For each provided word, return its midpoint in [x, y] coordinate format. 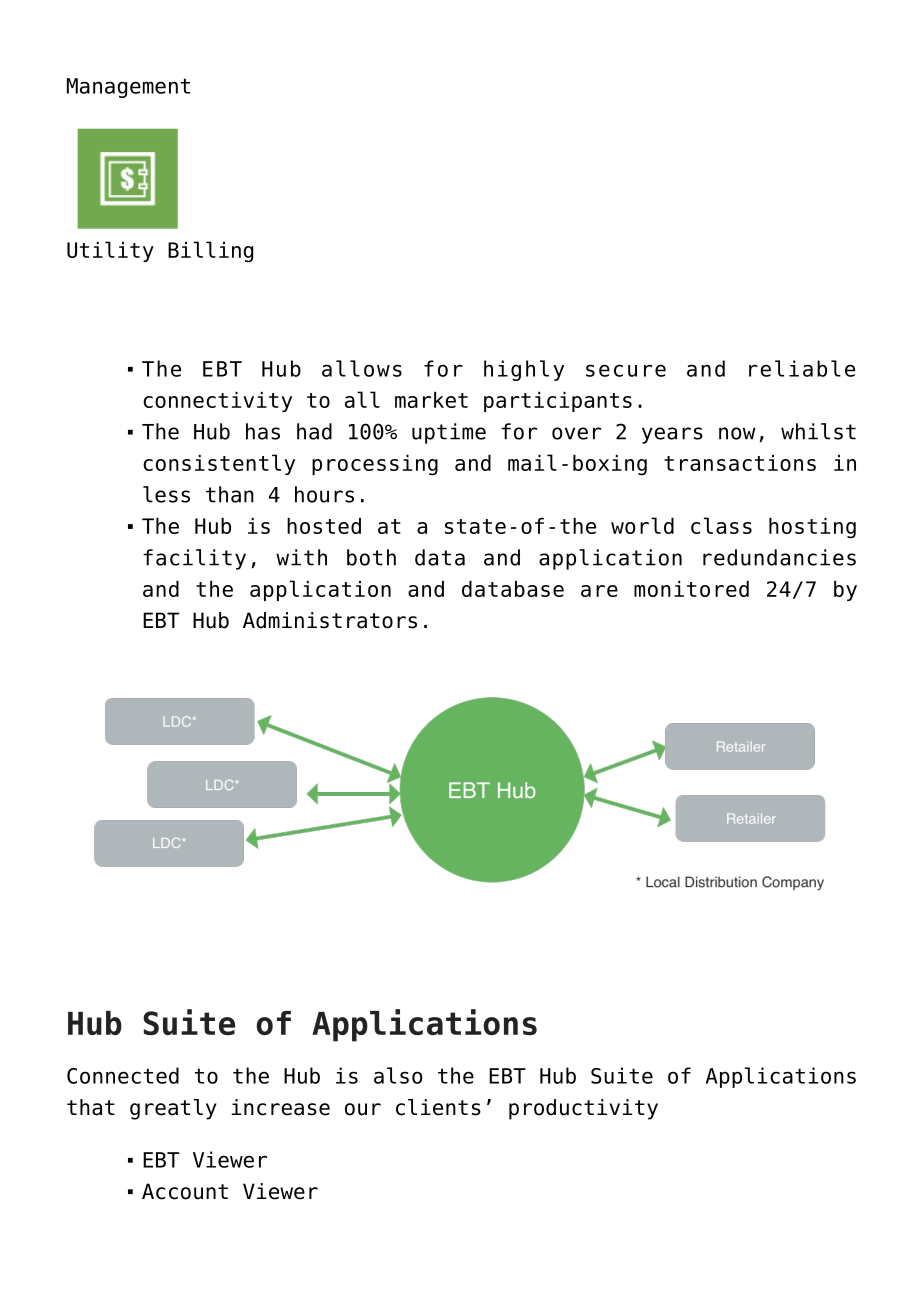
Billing [210, 252]
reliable [802, 368]
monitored [691, 589]
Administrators [330, 620]
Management [128, 88]
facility [194, 559]
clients [438, 1107]
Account [185, 1191]
